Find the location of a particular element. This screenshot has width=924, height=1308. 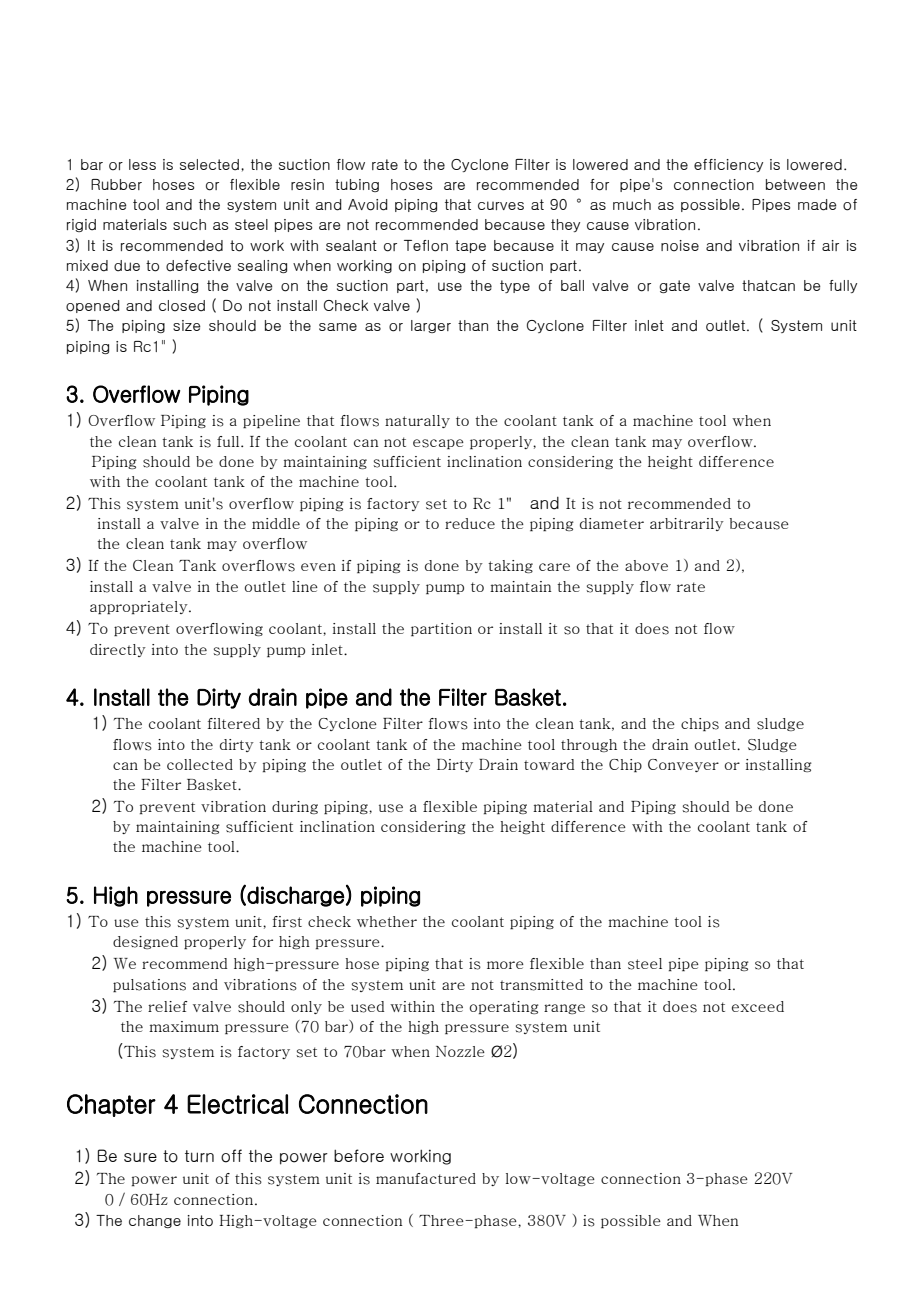

designed is located at coordinates (145, 942).
